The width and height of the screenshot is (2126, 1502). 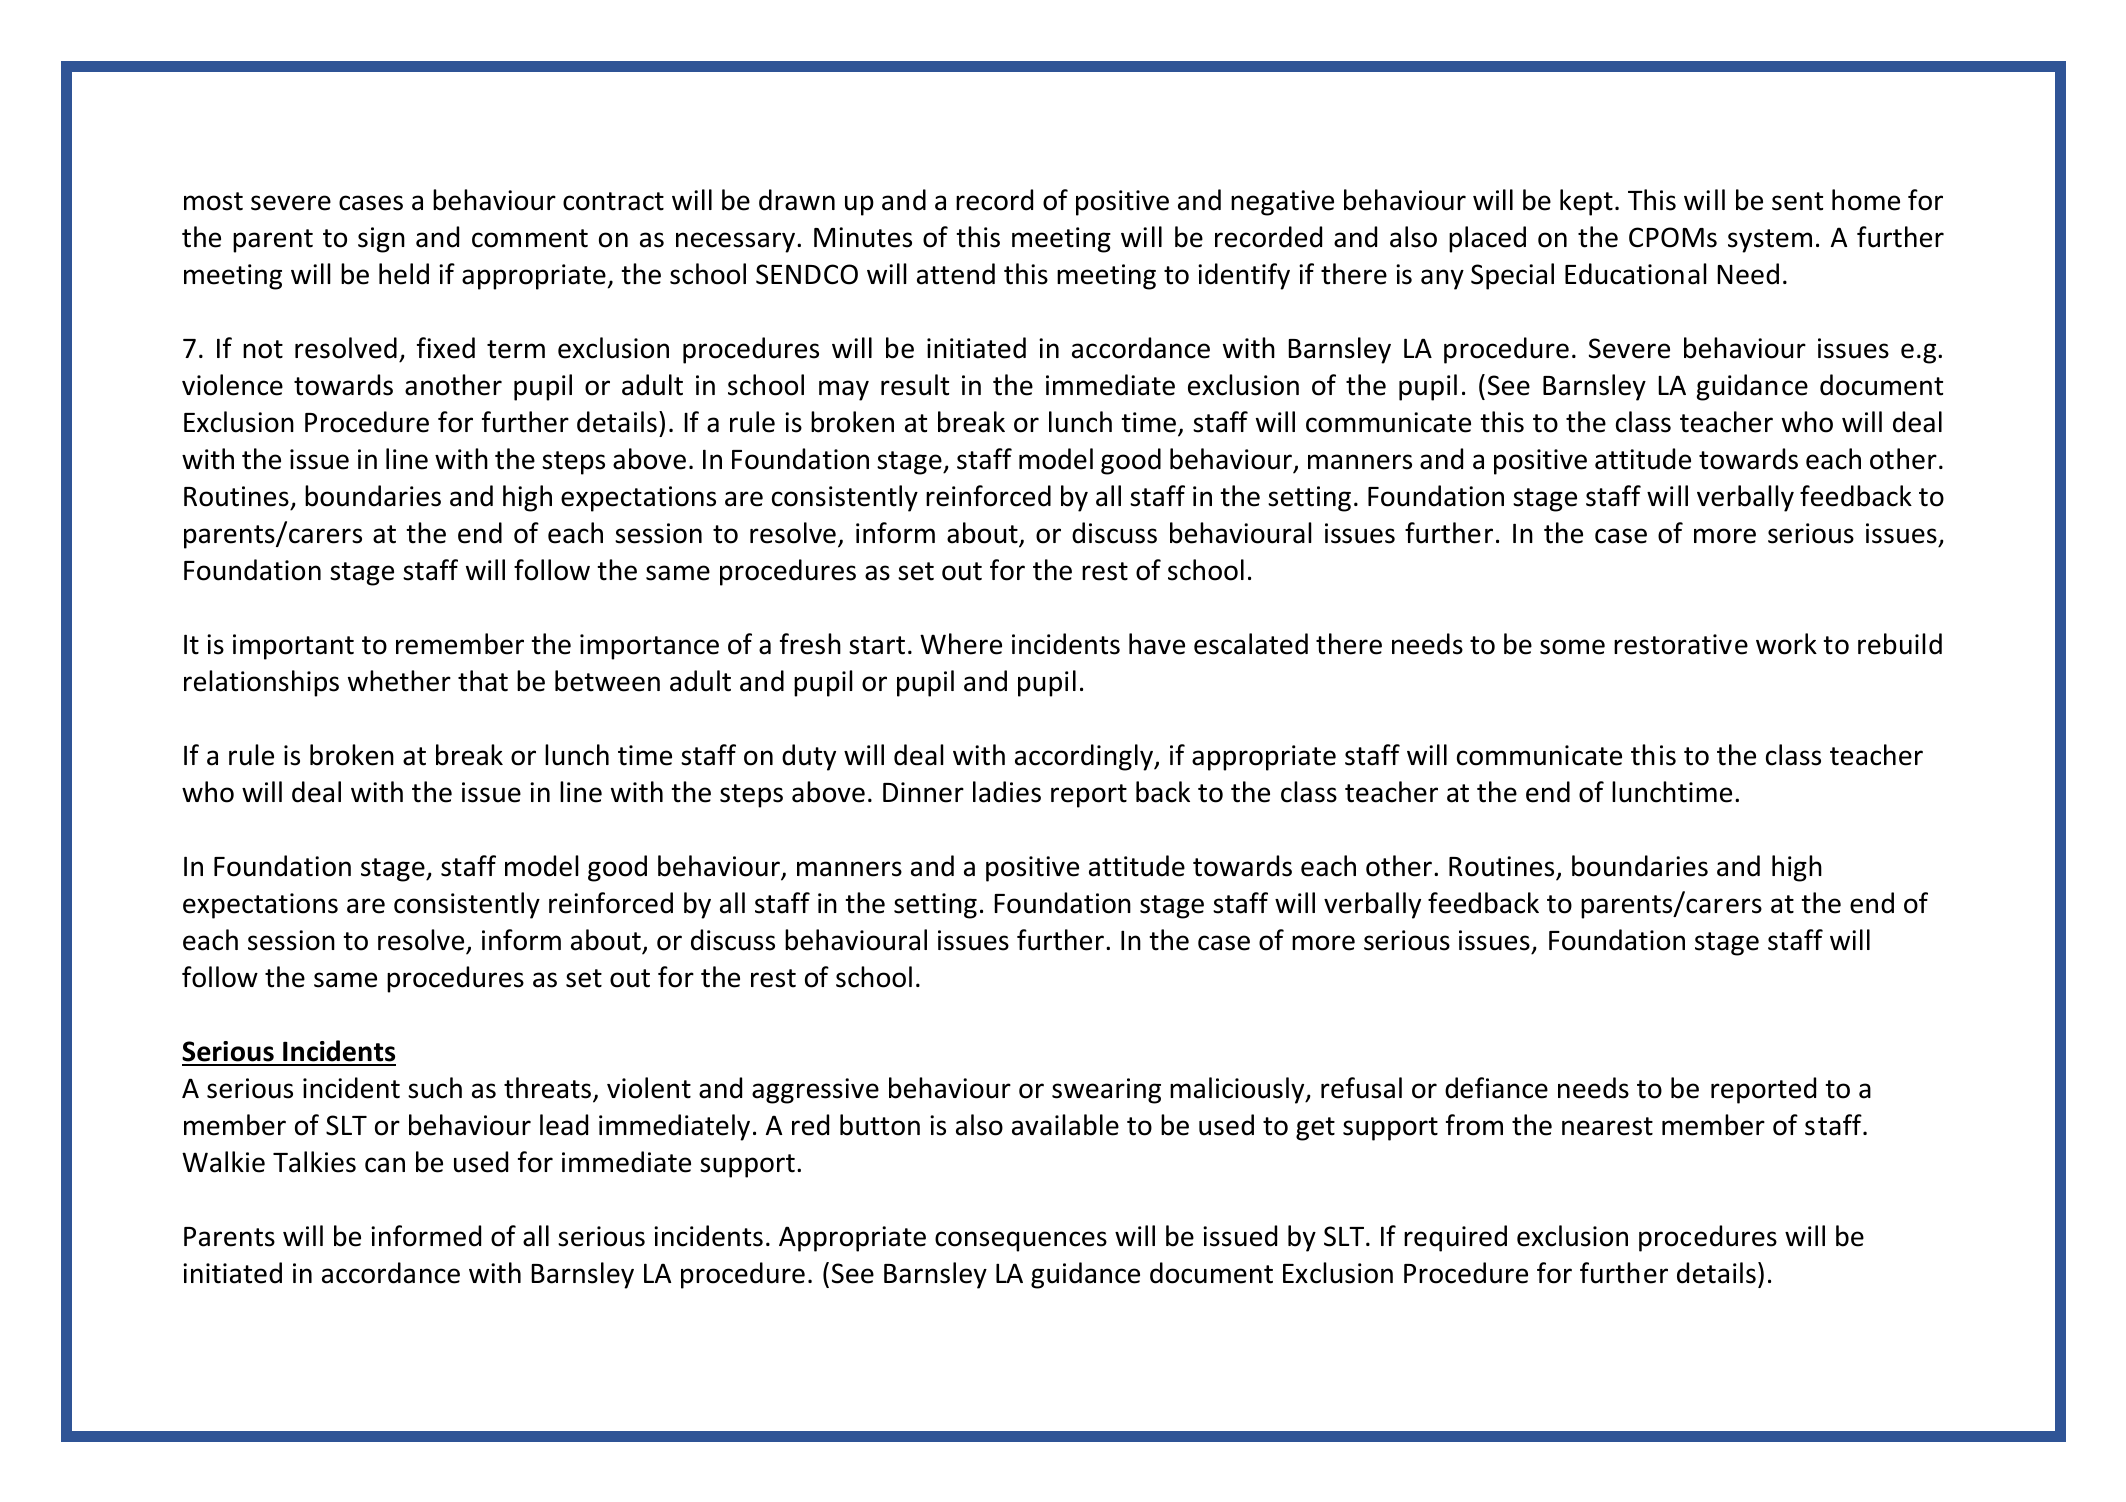 What do you see at coordinates (1455, 1238) in the screenshot?
I see `required` at bounding box center [1455, 1238].
